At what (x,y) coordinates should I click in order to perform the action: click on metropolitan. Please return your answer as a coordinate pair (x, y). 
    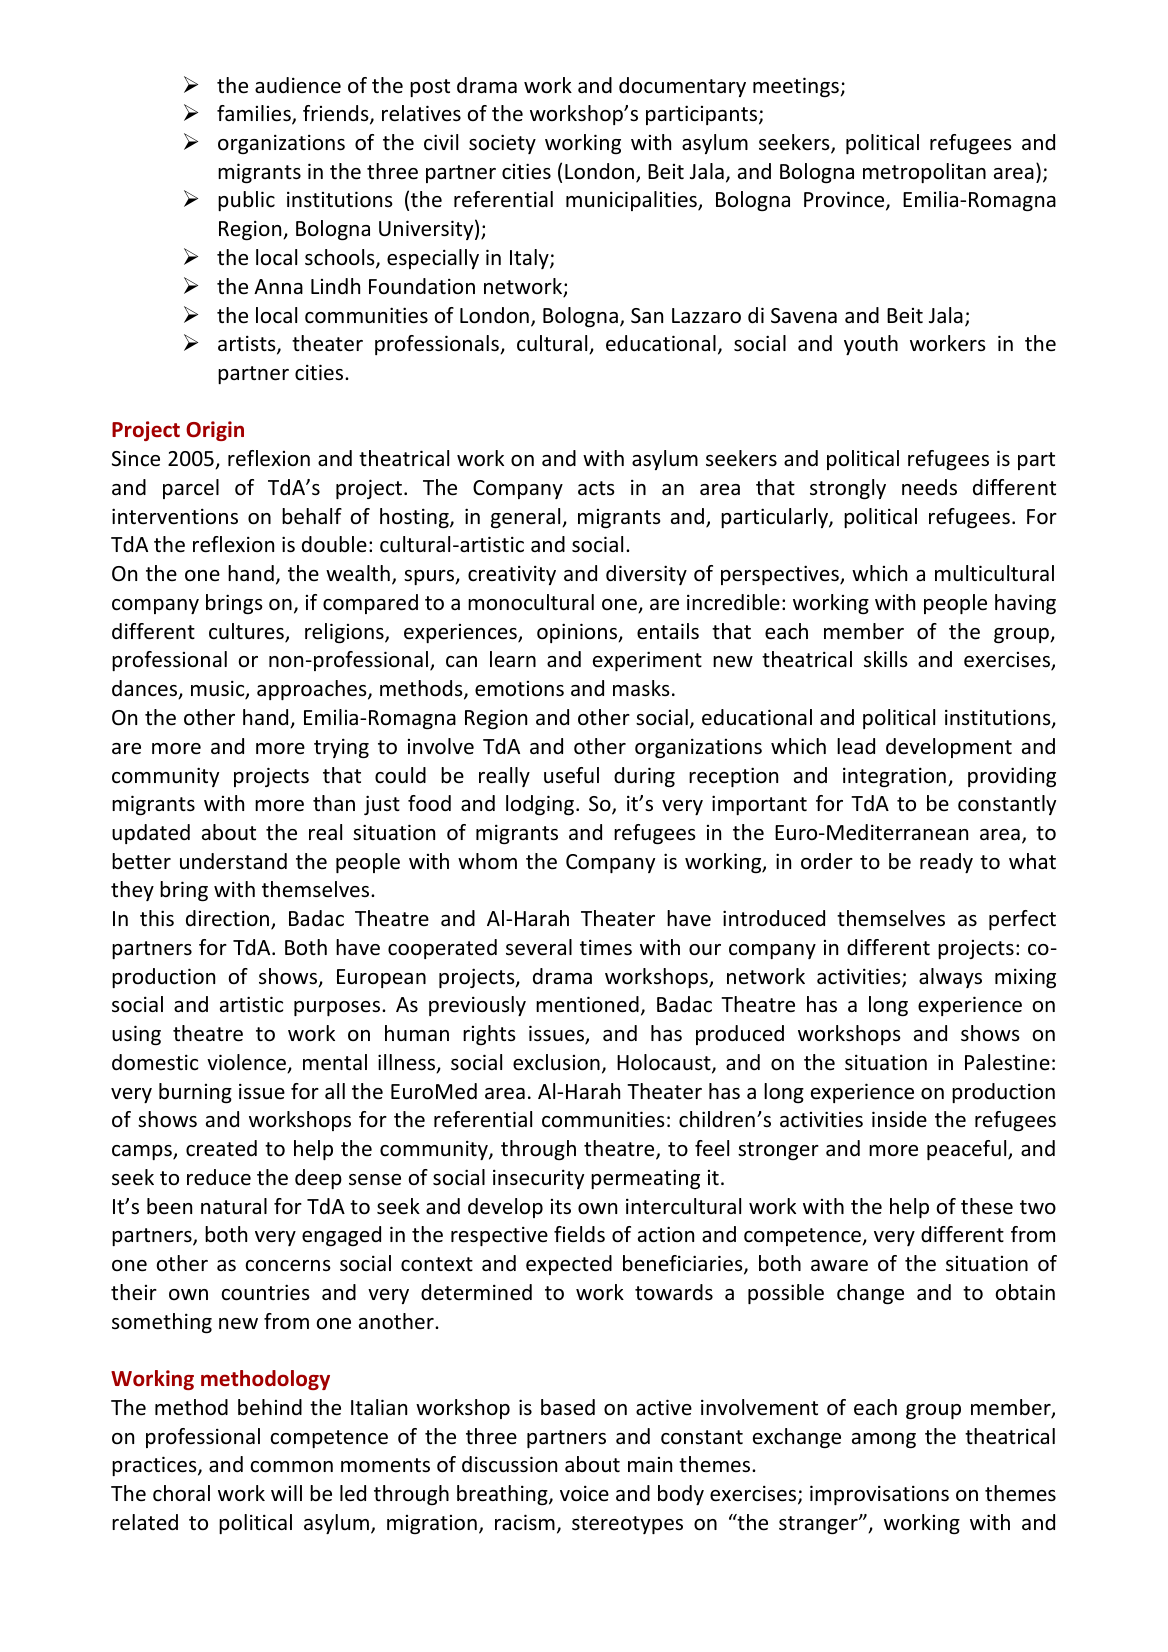
    Looking at the image, I should click on (924, 173).
